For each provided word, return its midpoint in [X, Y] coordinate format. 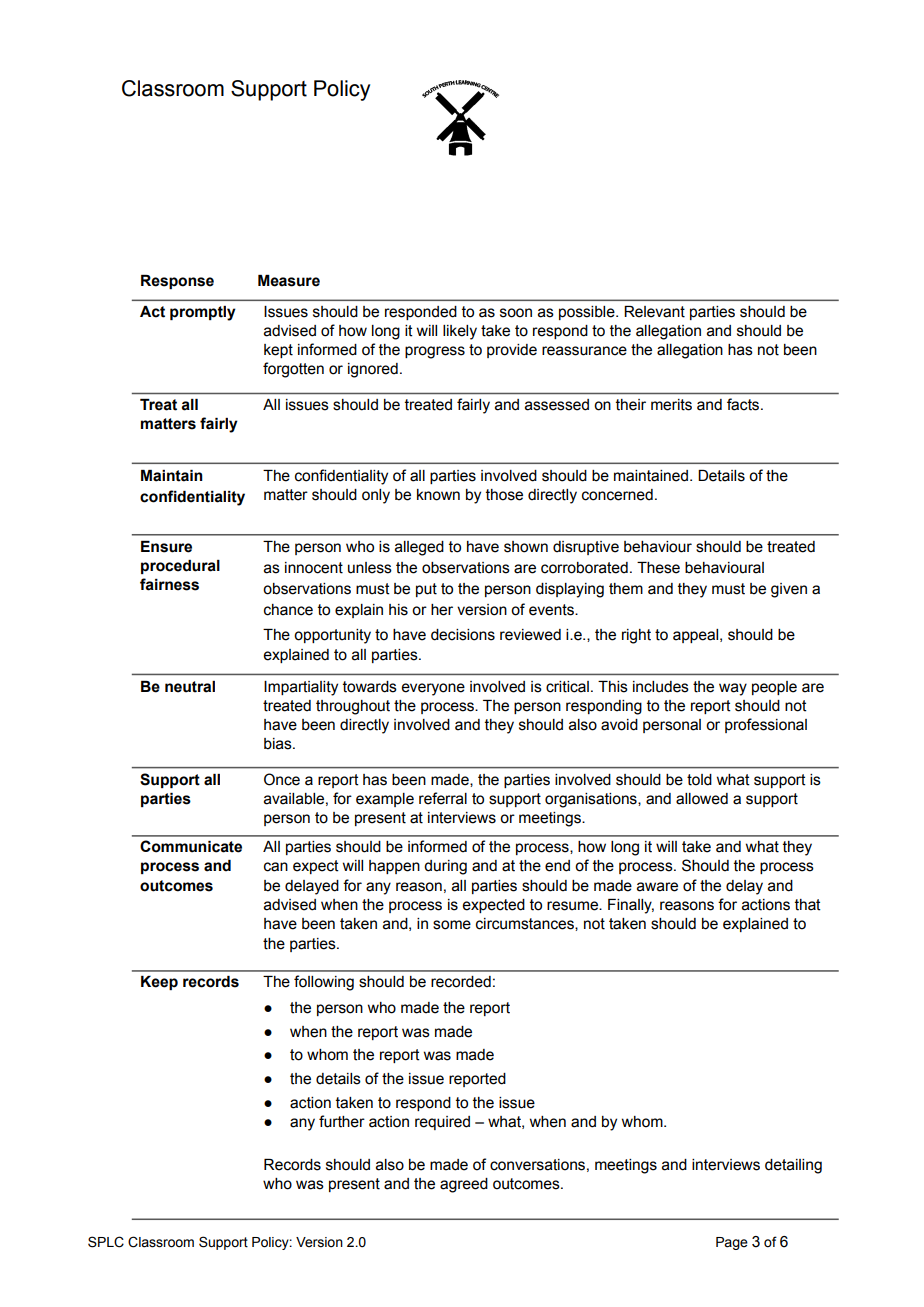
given [789, 590]
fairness [169, 584]
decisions [463, 635]
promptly [203, 313]
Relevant [654, 312]
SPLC [106, 1242]
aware [657, 887]
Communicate [191, 846]
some [452, 925]
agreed [464, 1185]
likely [460, 332]
